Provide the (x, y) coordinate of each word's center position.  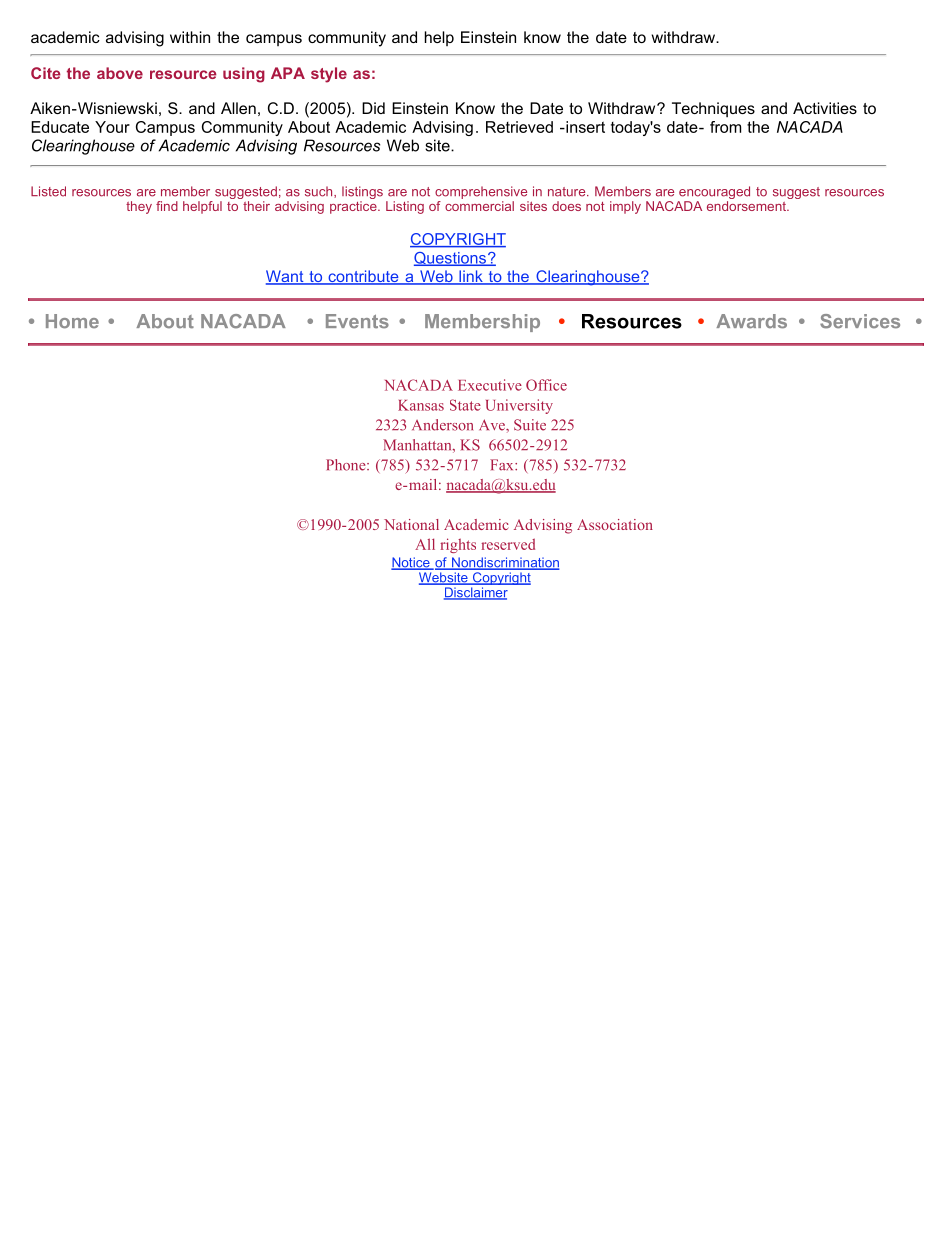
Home (72, 321)
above (120, 73)
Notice (411, 563)
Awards (751, 321)
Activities (825, 108)
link (471, 277)
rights (458, 545)
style (329, 75)
